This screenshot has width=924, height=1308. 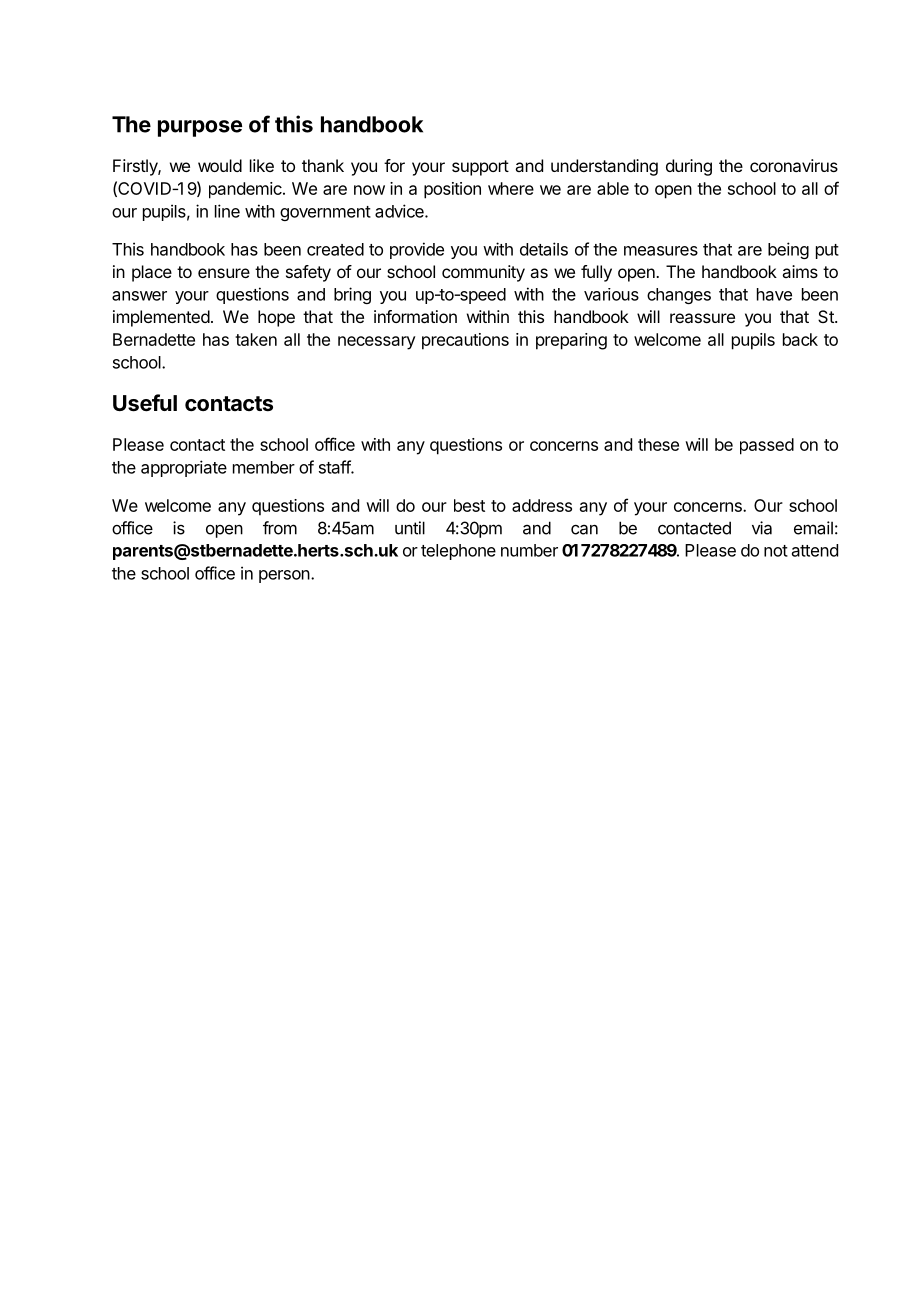 I want to click on appropriate, so click(x=184, y=468).
